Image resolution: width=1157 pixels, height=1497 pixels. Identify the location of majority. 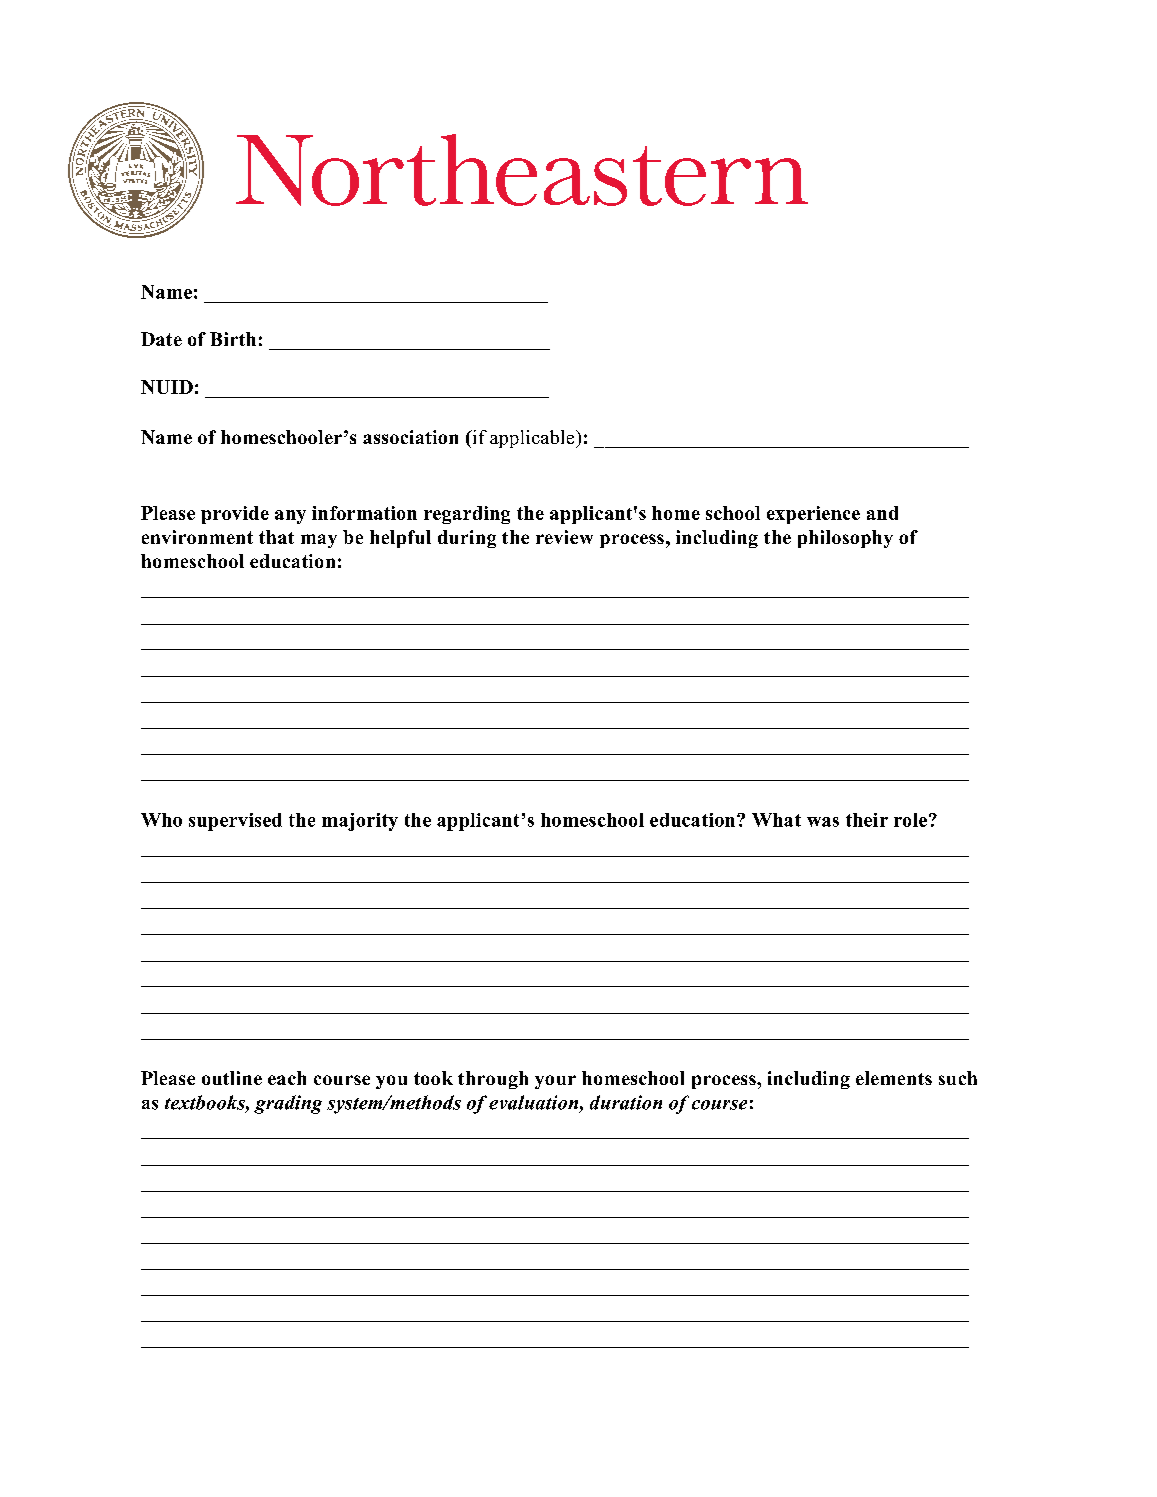
(360, 822).
